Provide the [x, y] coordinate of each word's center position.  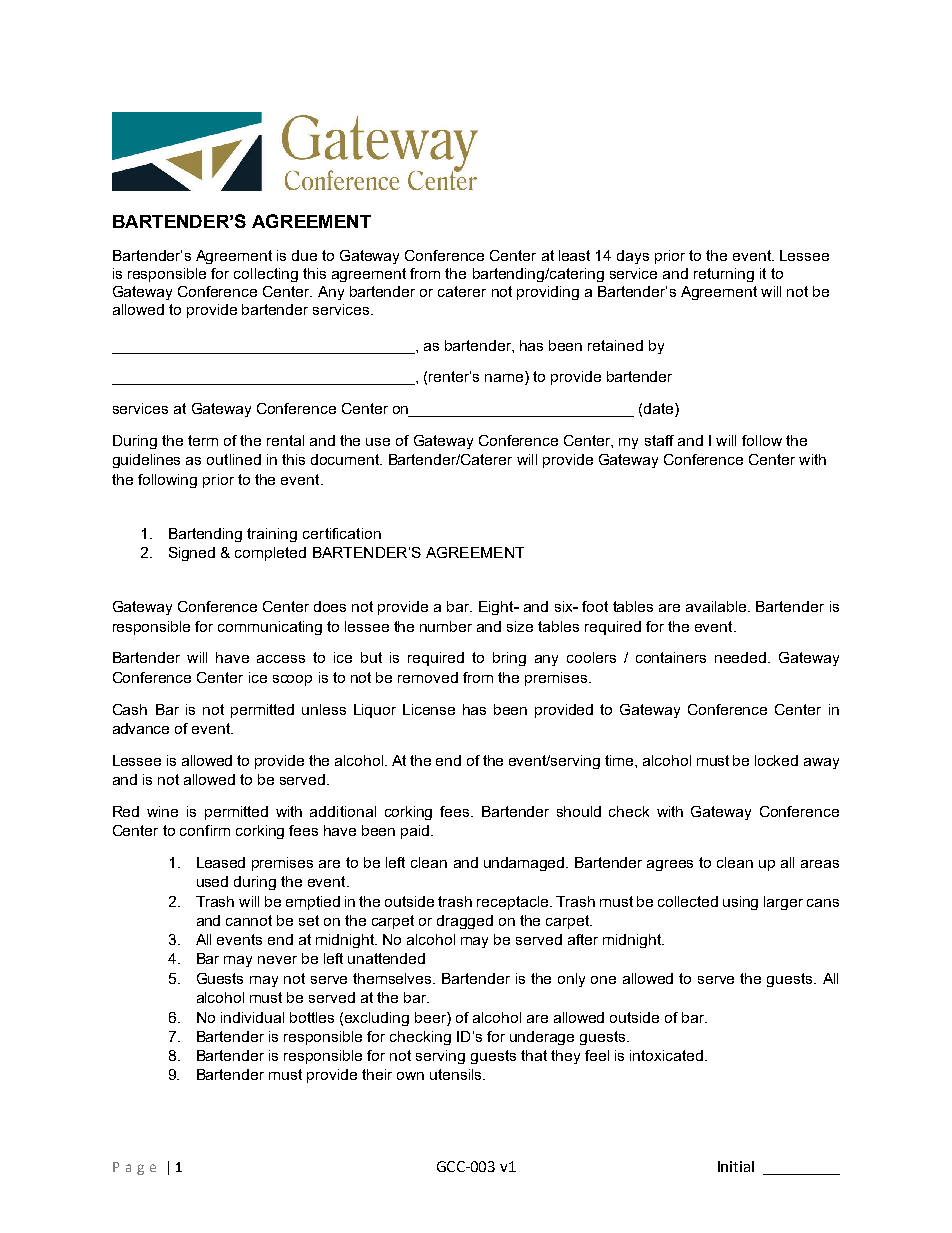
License [429, 709]
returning [724, 275]
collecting [266, 275]
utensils [457, 1074]
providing [548, 293]
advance [141, 728]
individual [252, 1017]
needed [740, 657]
